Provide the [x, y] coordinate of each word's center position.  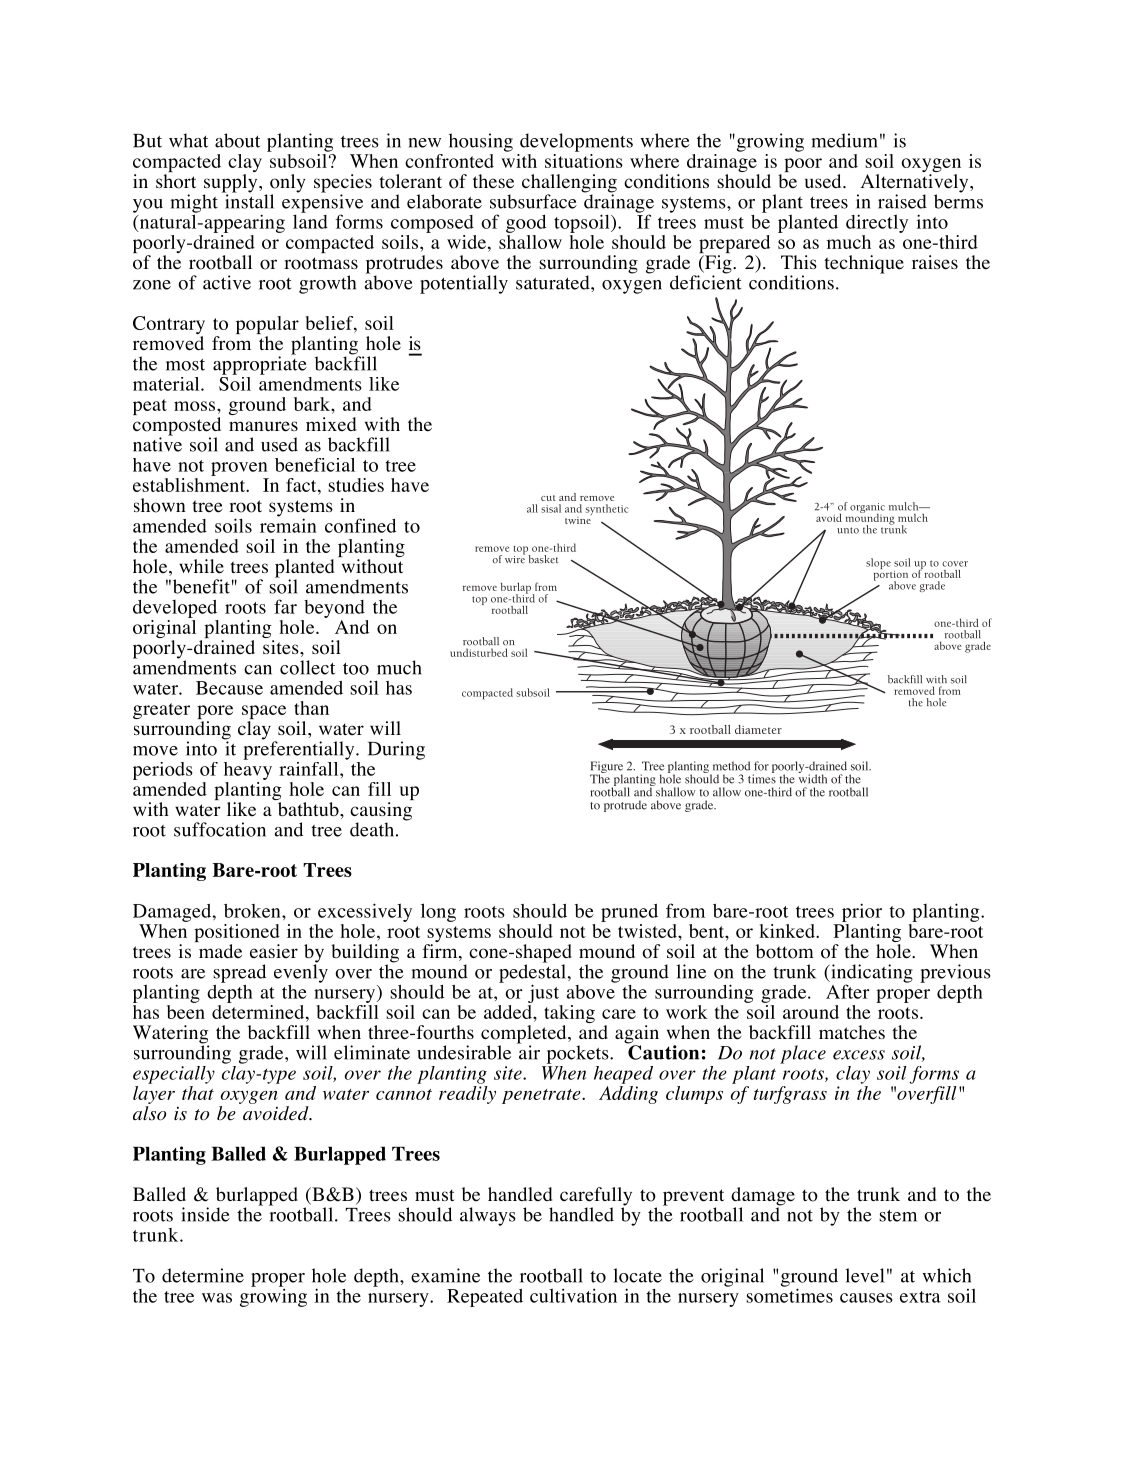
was [217, 1298]
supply [232, 184]
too [356, 669]
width [812, 778]
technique [864, 264]
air [528, 1051]
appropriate [260, 364]
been [186, 1010]
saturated [554, 282]
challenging [569, 184]
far [285, 606]
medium [844, 140]
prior [862, 912]
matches [852, 1032]
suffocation [220, 829]
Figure [606, 768]
